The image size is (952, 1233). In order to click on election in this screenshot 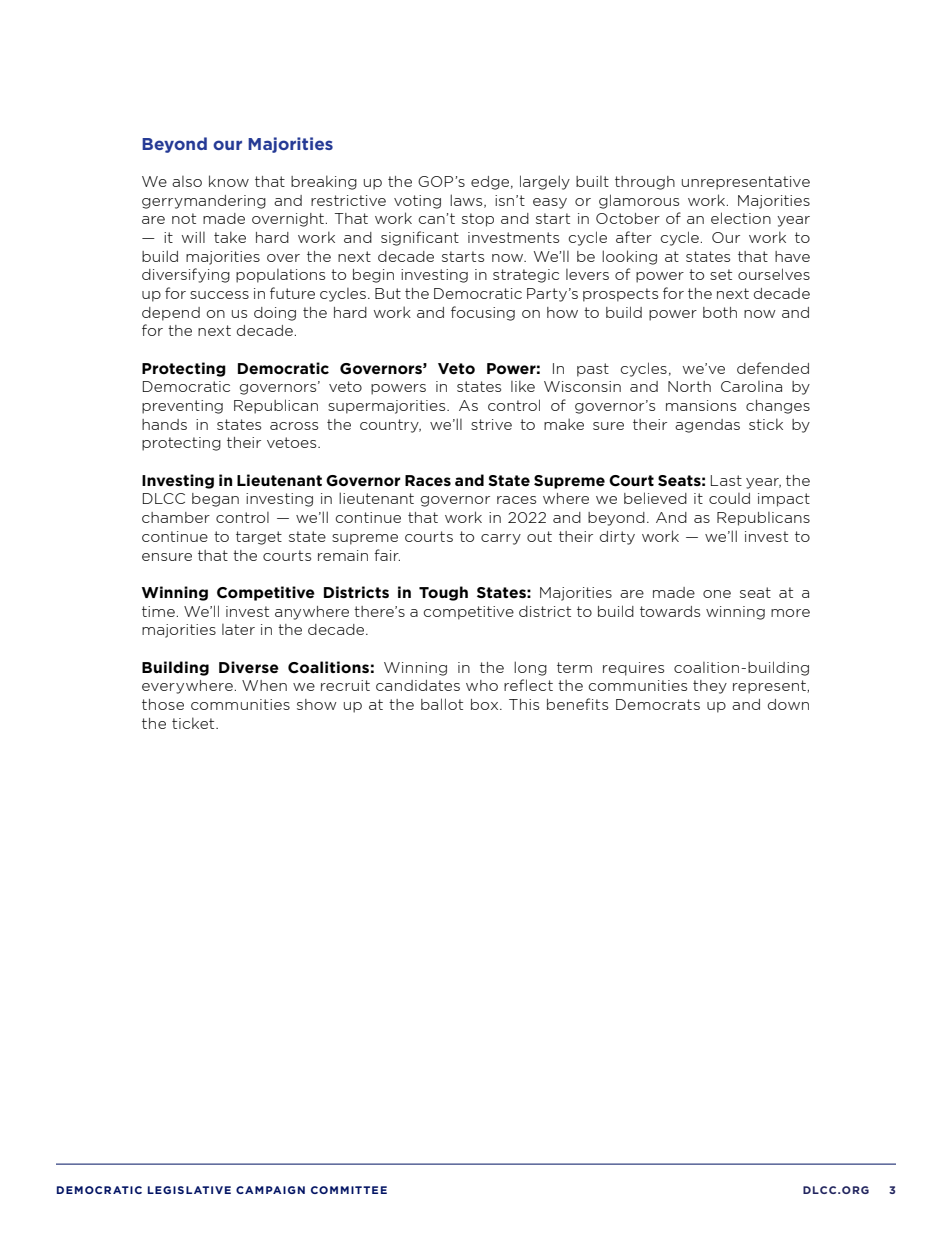, I will do `click(741, 218)`.
